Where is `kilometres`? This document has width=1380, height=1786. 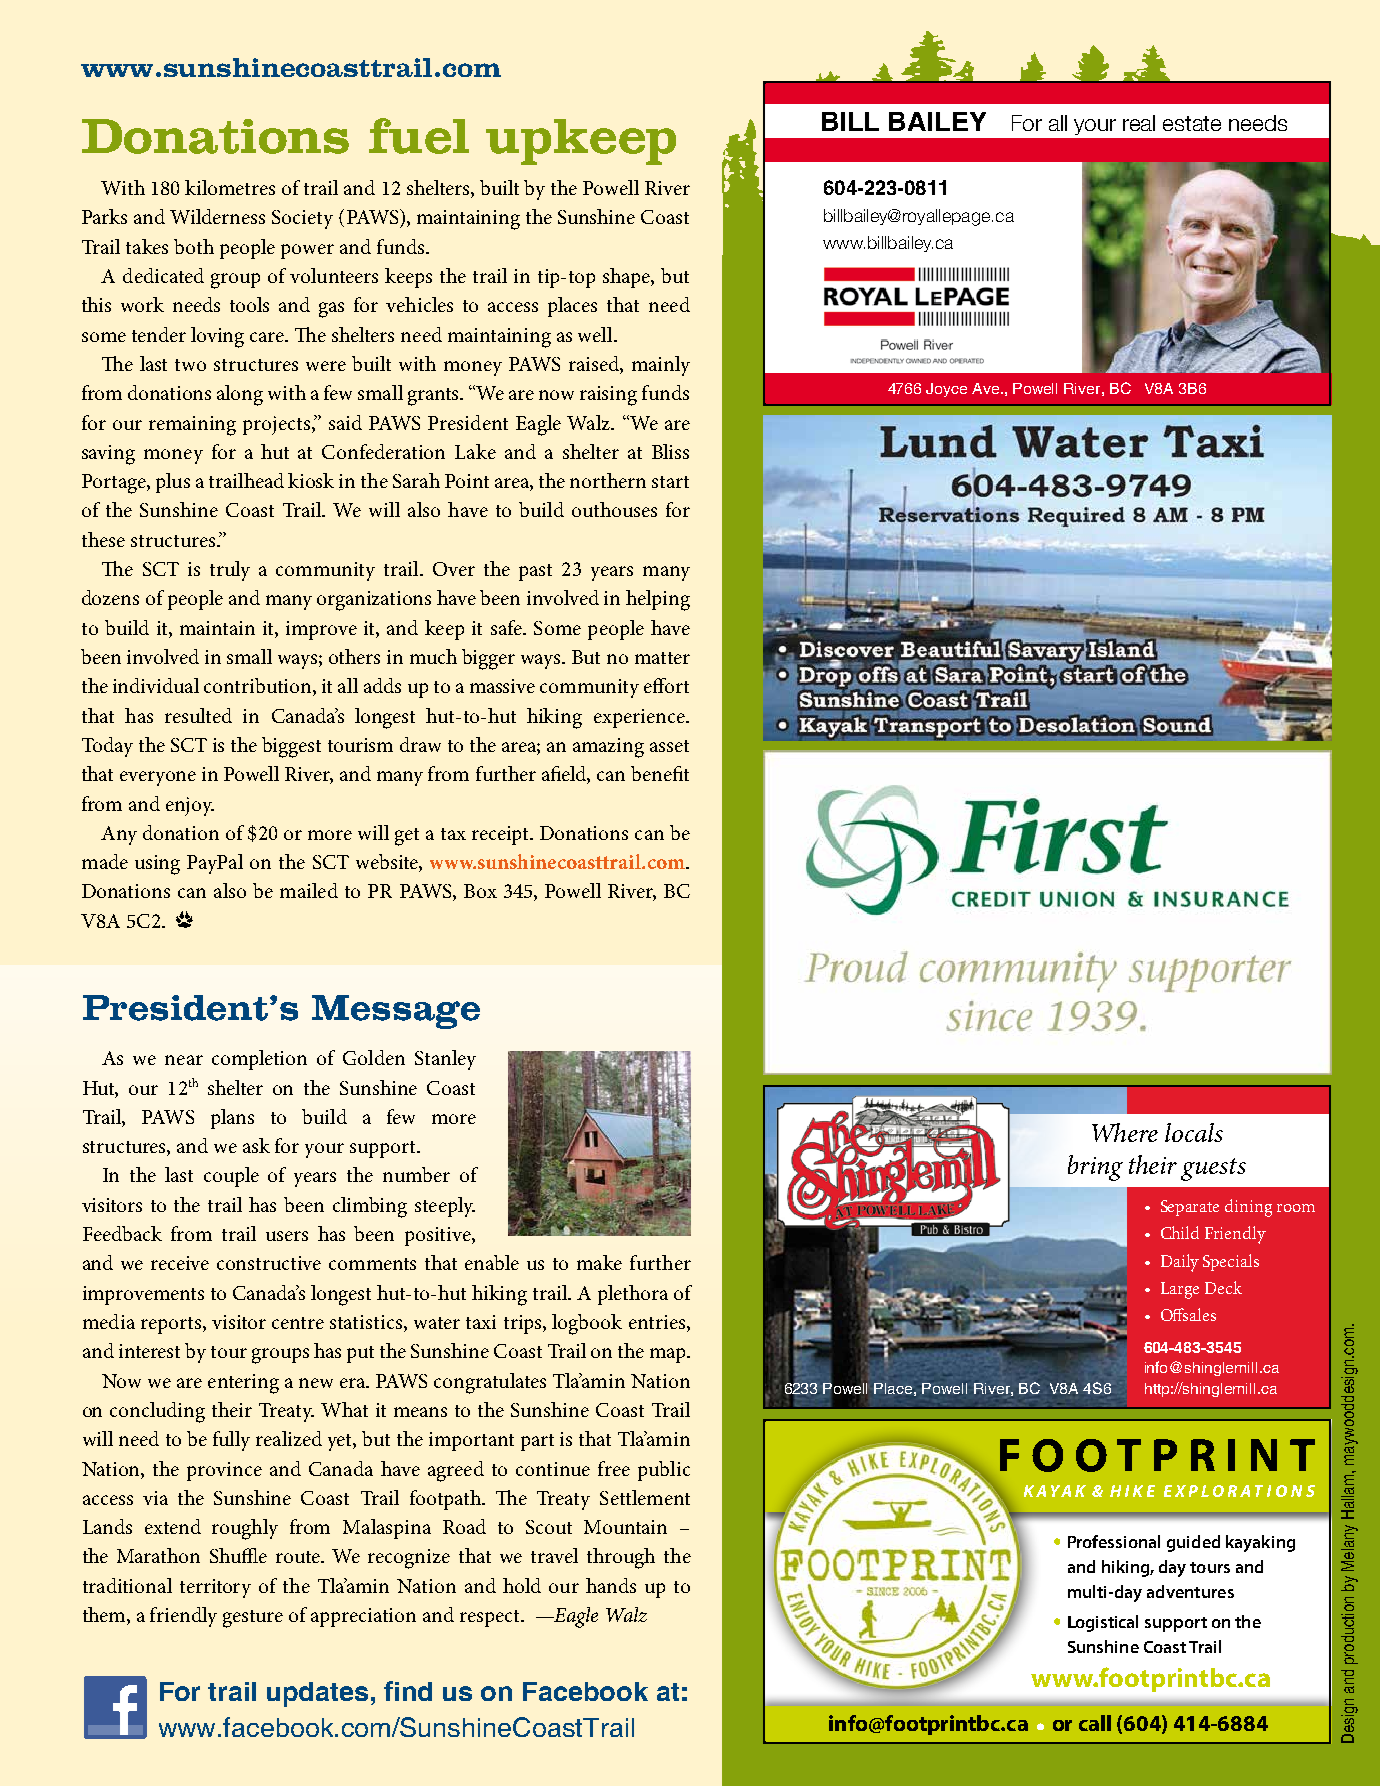 kilometres is located at coordinates (230, 187).
